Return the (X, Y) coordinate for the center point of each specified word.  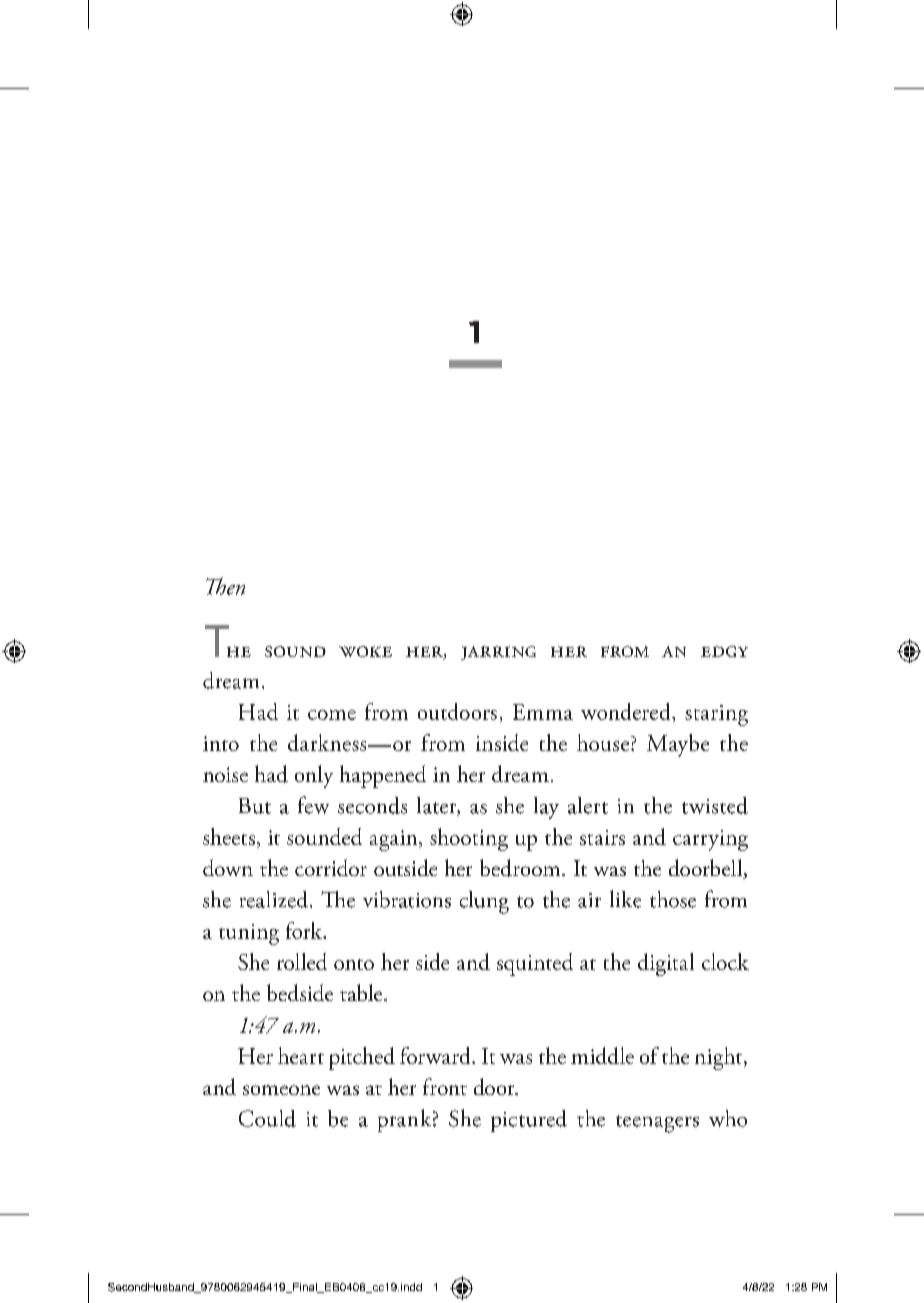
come (332, 715)
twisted (715, 805)
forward (436, 1055)
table (362, 992)
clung (484, 902)
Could (267, 1118)
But (255, 806)
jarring (498, 653)
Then (225, 586)
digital (666, 964)
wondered (627, 711)
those (673, 899)
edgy (724, 651)
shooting (469, 839)
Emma (543, 712)
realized (274, 899)
